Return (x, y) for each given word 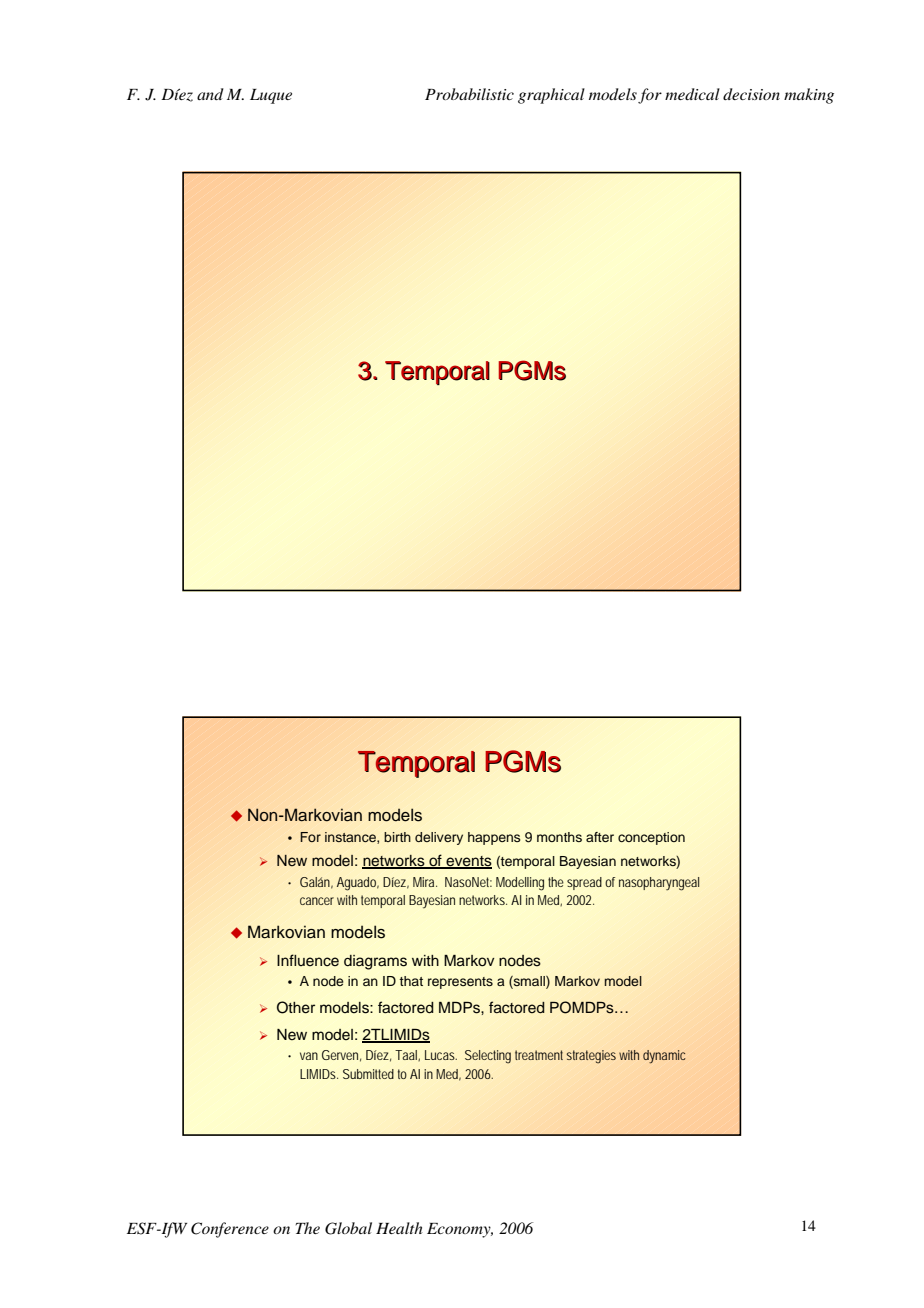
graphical (551, 96)
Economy (460, 1230)
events (468, 862)
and (210, 94)
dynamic (664, 1056)
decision (751, 94)
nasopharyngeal (659, 884)
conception (651, 838)
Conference (230, 1230)
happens (494, 838)
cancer (317, 901)
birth (397, 837)
